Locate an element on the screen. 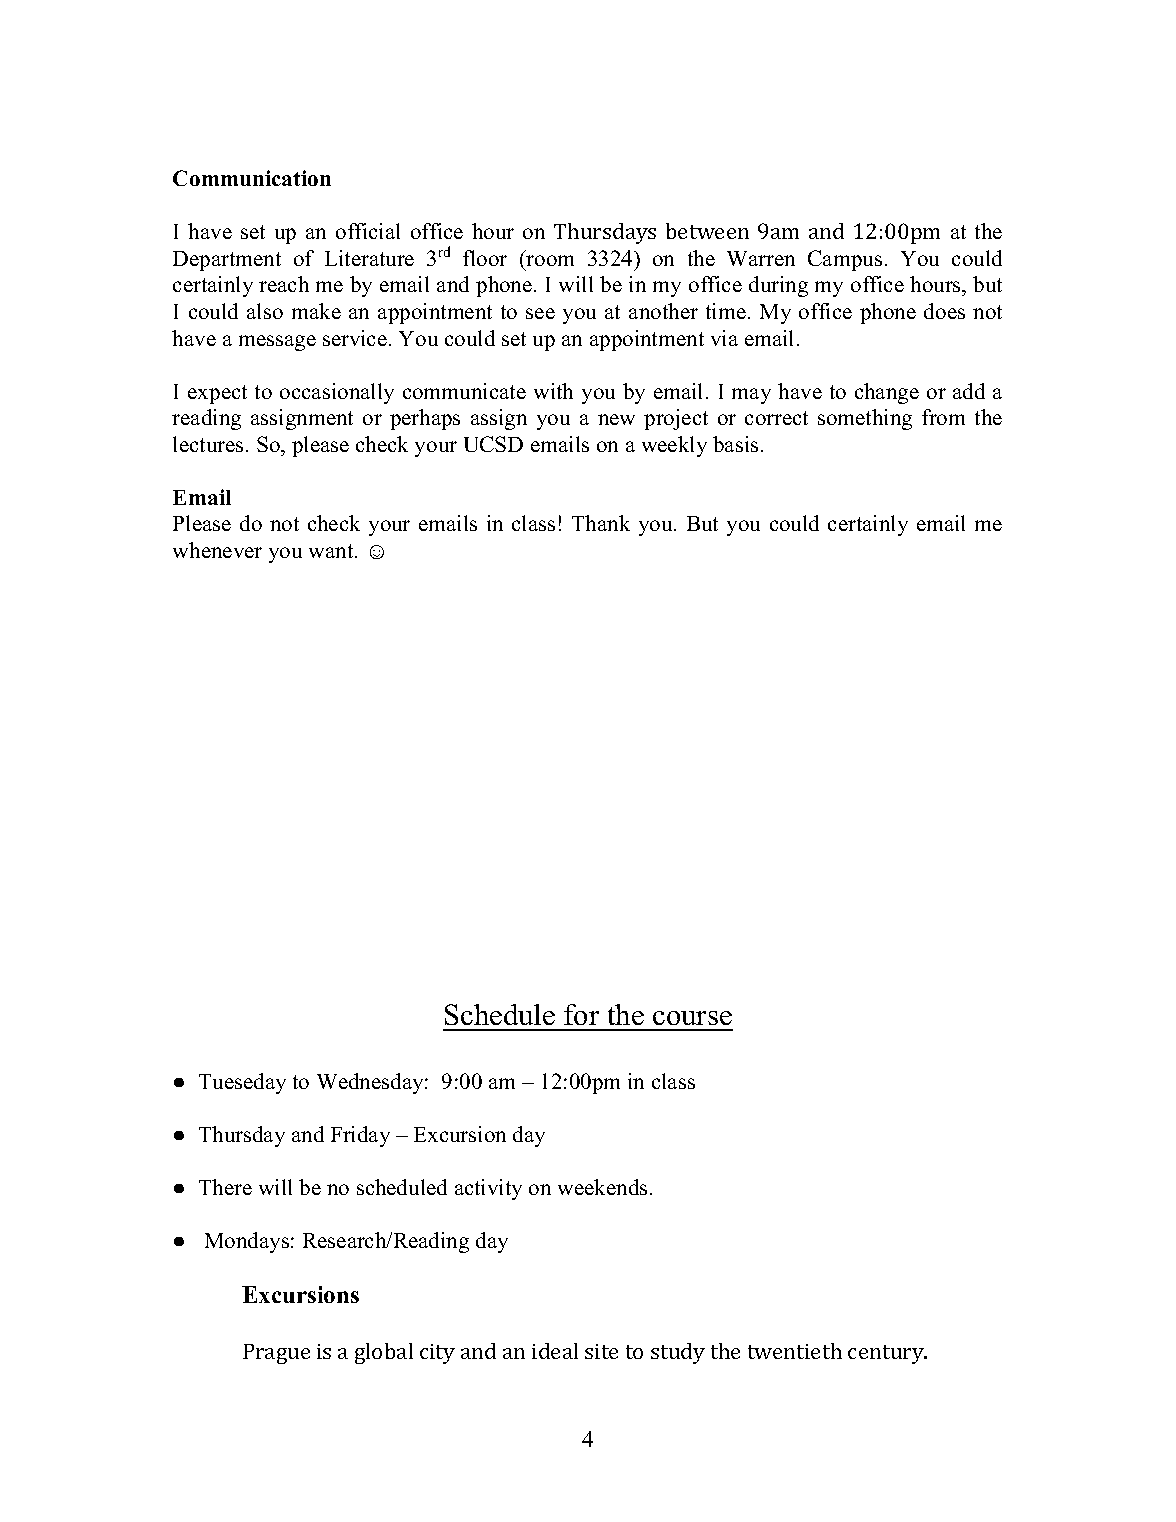 Image resolution: width=1176 pixels, height=1522 pixels. room is located at coordinates (550, 260).
